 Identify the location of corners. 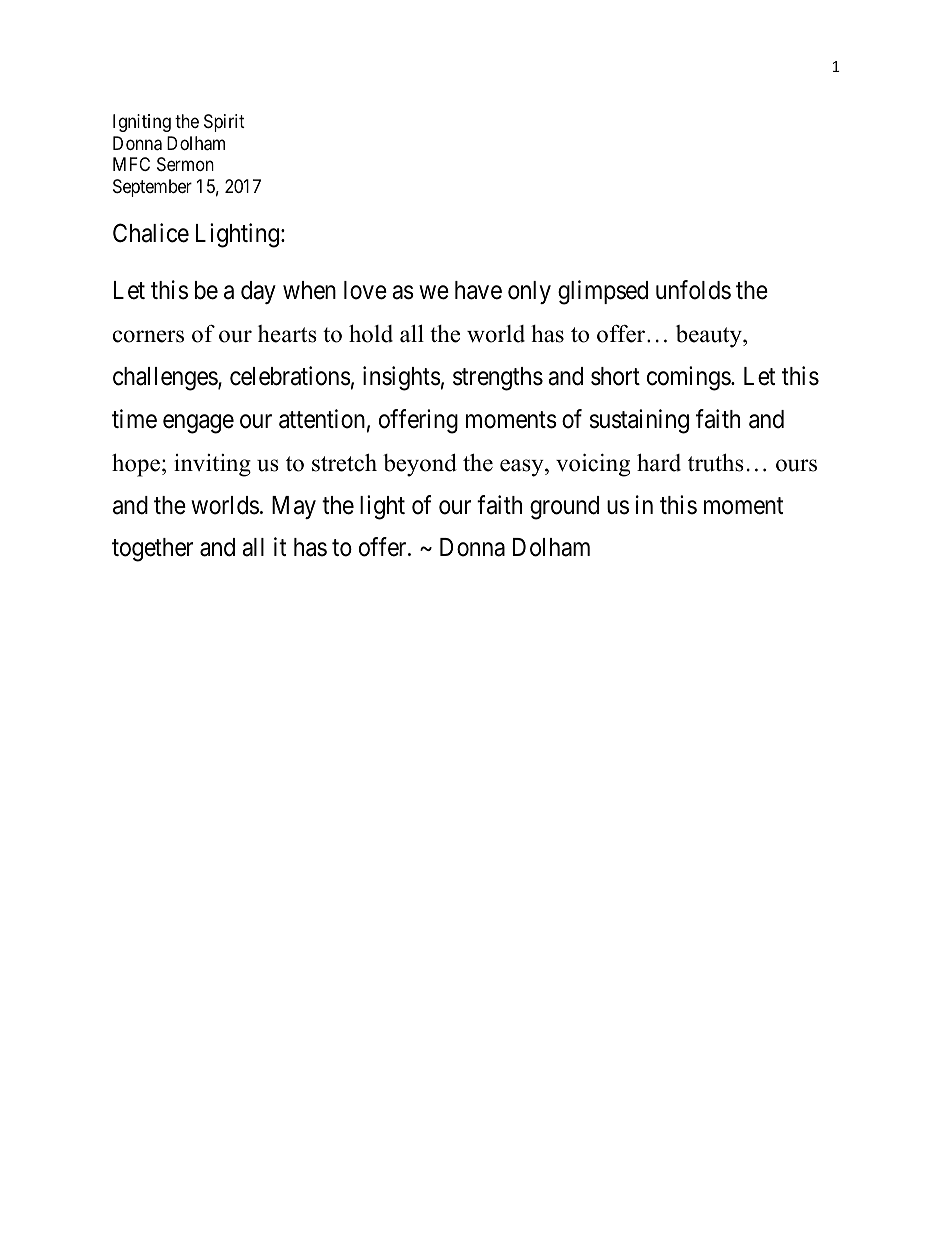
(148, 336).
